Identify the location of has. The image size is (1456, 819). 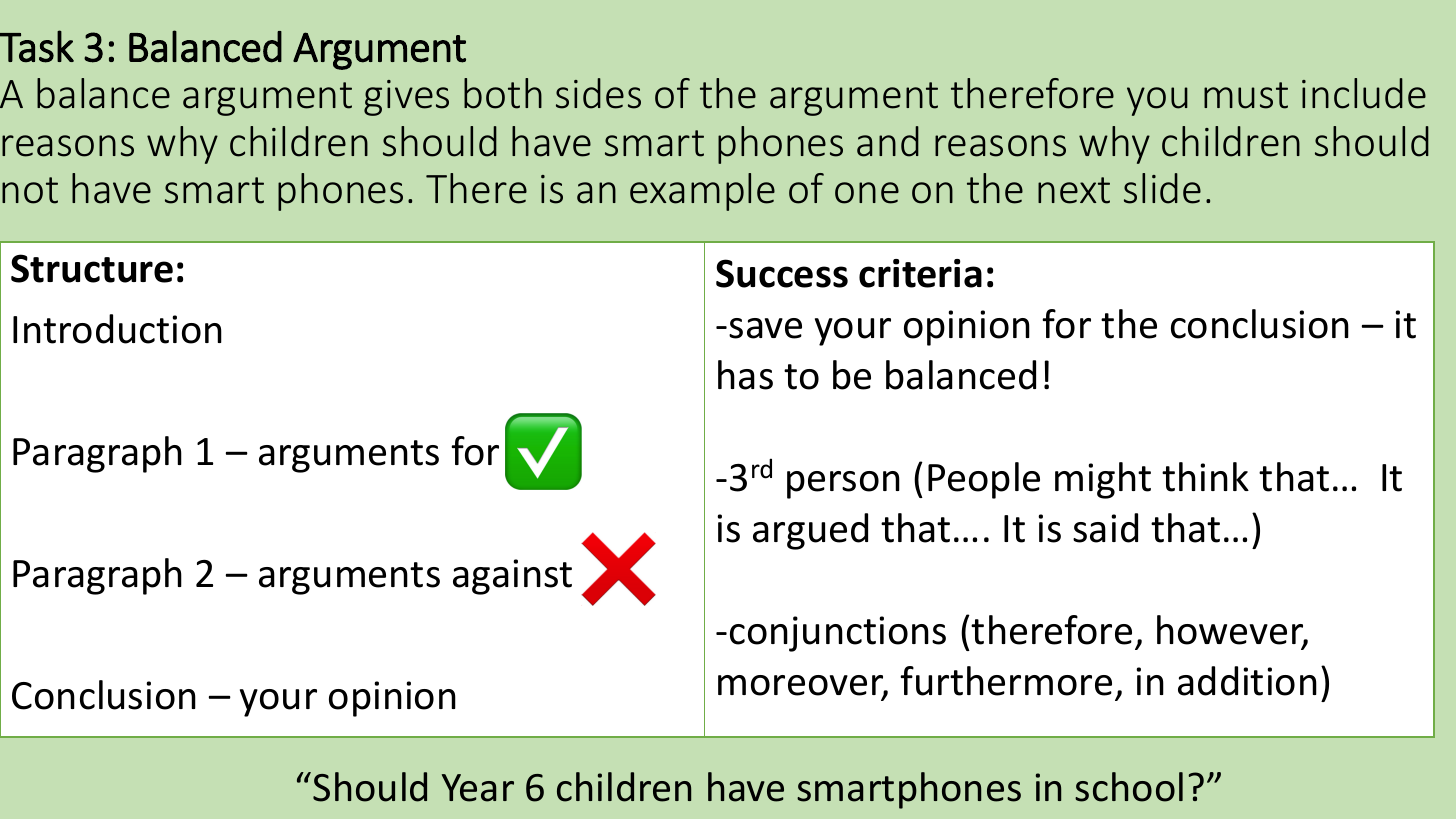
(745, 375).
